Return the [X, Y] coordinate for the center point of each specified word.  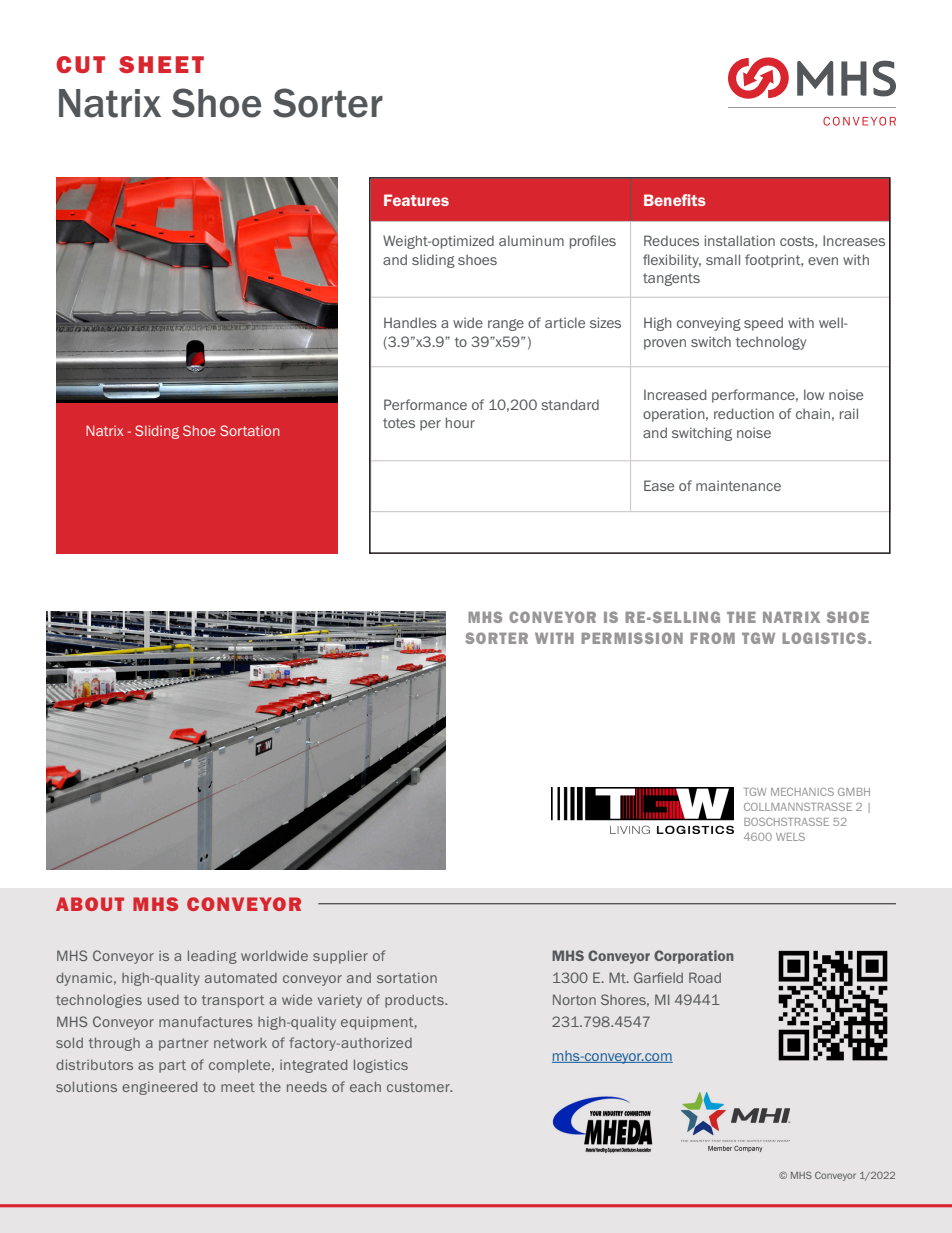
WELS [790, 837]
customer [419, 1087]
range [506, 325]
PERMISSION [632, 638]
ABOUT [90, 904]
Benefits [675, 200]
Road [705, 977]
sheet [161, 64]
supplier [340, 957]
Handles [410, 322]
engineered [159, 1088]
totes [399, 423]
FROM [712, 638]
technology [771, 343]
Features [416, 200]
